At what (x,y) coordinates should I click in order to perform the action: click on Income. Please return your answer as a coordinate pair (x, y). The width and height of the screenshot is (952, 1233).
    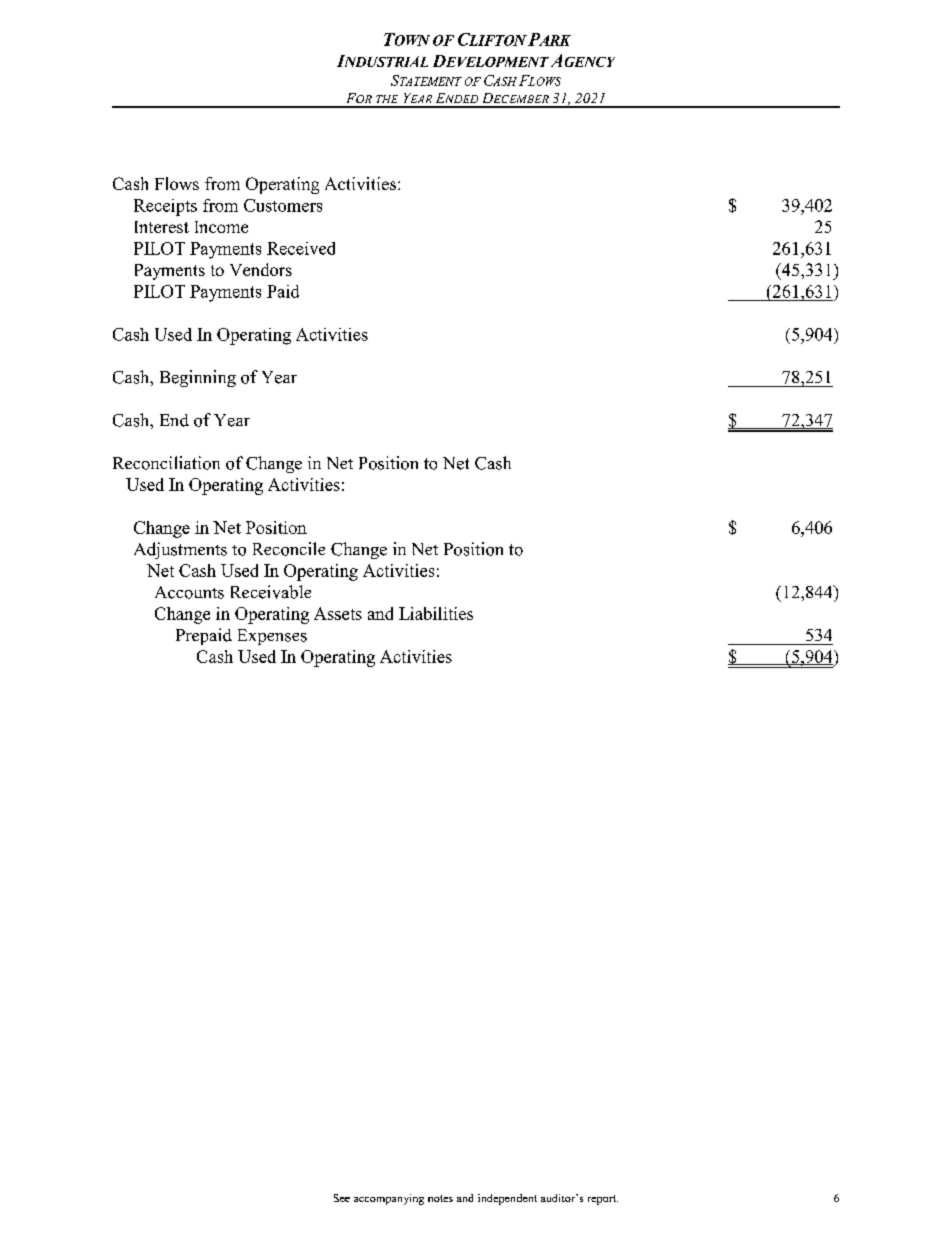
    Looking at the image, I should click on (221, 227).
